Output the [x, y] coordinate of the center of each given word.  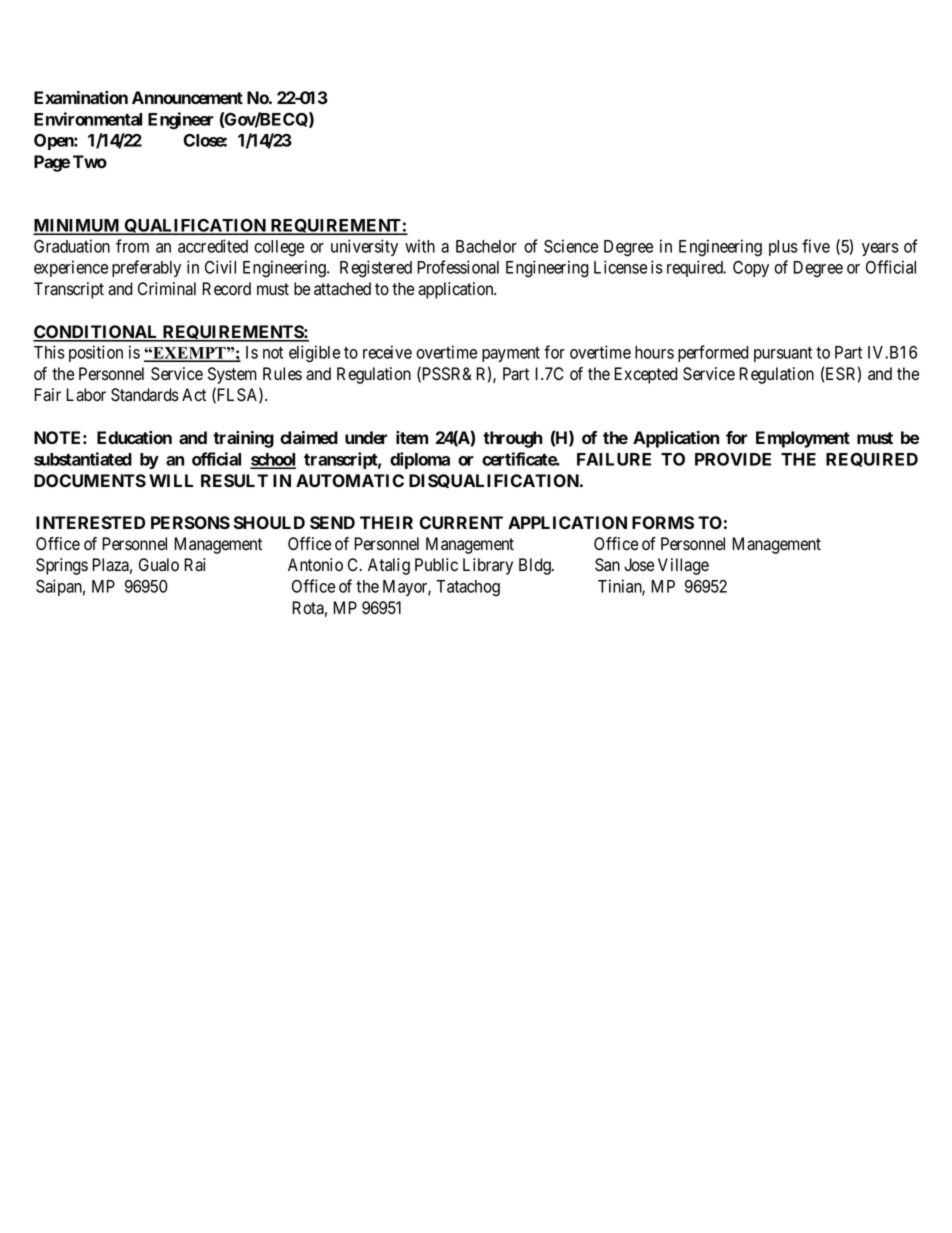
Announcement [187, 97]
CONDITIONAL [96, 333]
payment [511, 354]
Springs [62, 566]
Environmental [88, 119]
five [816, 246]
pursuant [783, 354]
